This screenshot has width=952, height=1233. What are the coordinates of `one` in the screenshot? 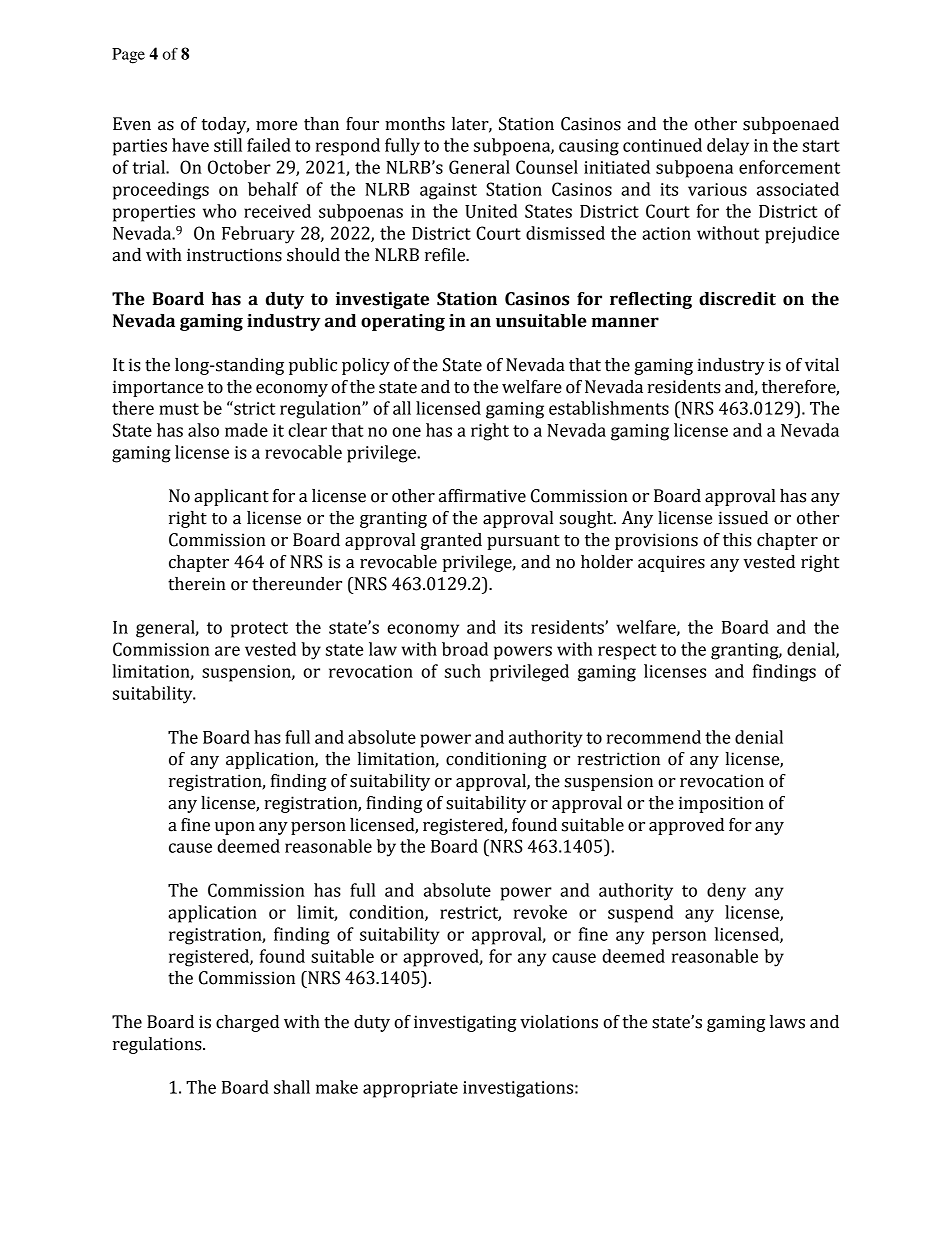 It's located at (406, 432).
